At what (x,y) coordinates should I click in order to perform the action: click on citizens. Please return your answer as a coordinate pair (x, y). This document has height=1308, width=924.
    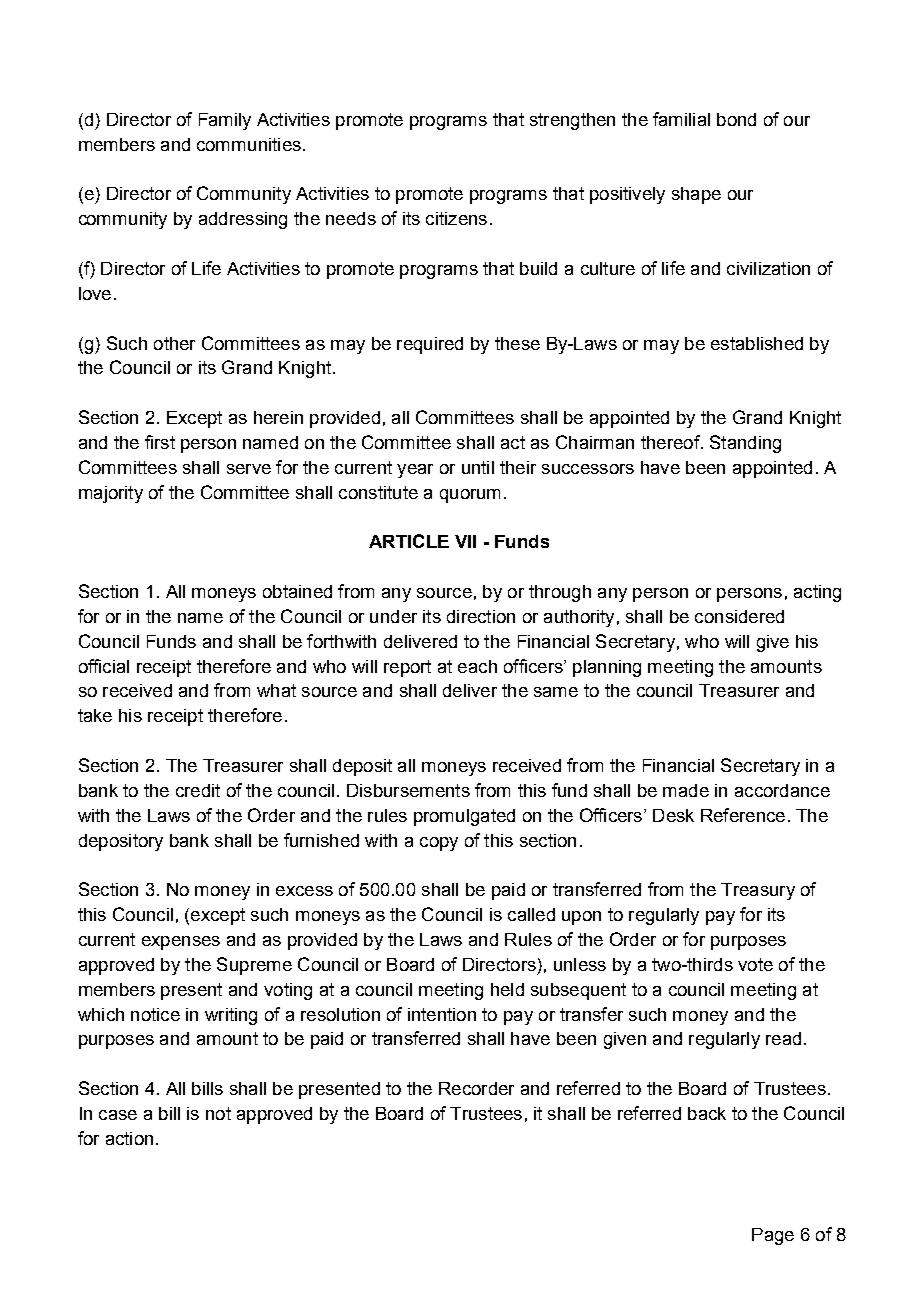
    Looking at the image, I should click on (456, 218).
